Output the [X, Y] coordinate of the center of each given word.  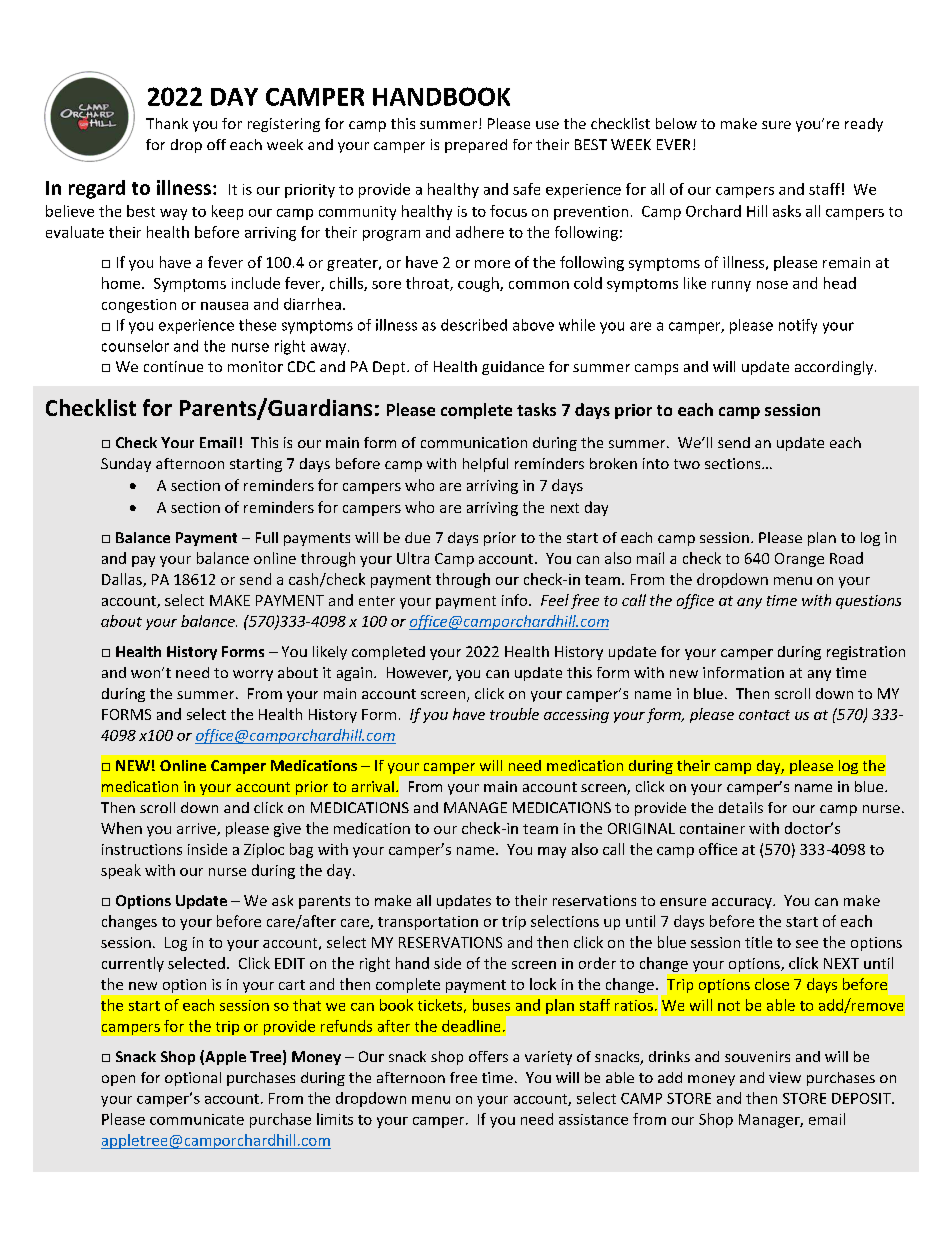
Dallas [123, 580]
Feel [555, 600]
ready [864, 125]
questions [868, 602]
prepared [476, 146]
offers [488, 1056]
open [118, 1080]
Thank [167, 123]
